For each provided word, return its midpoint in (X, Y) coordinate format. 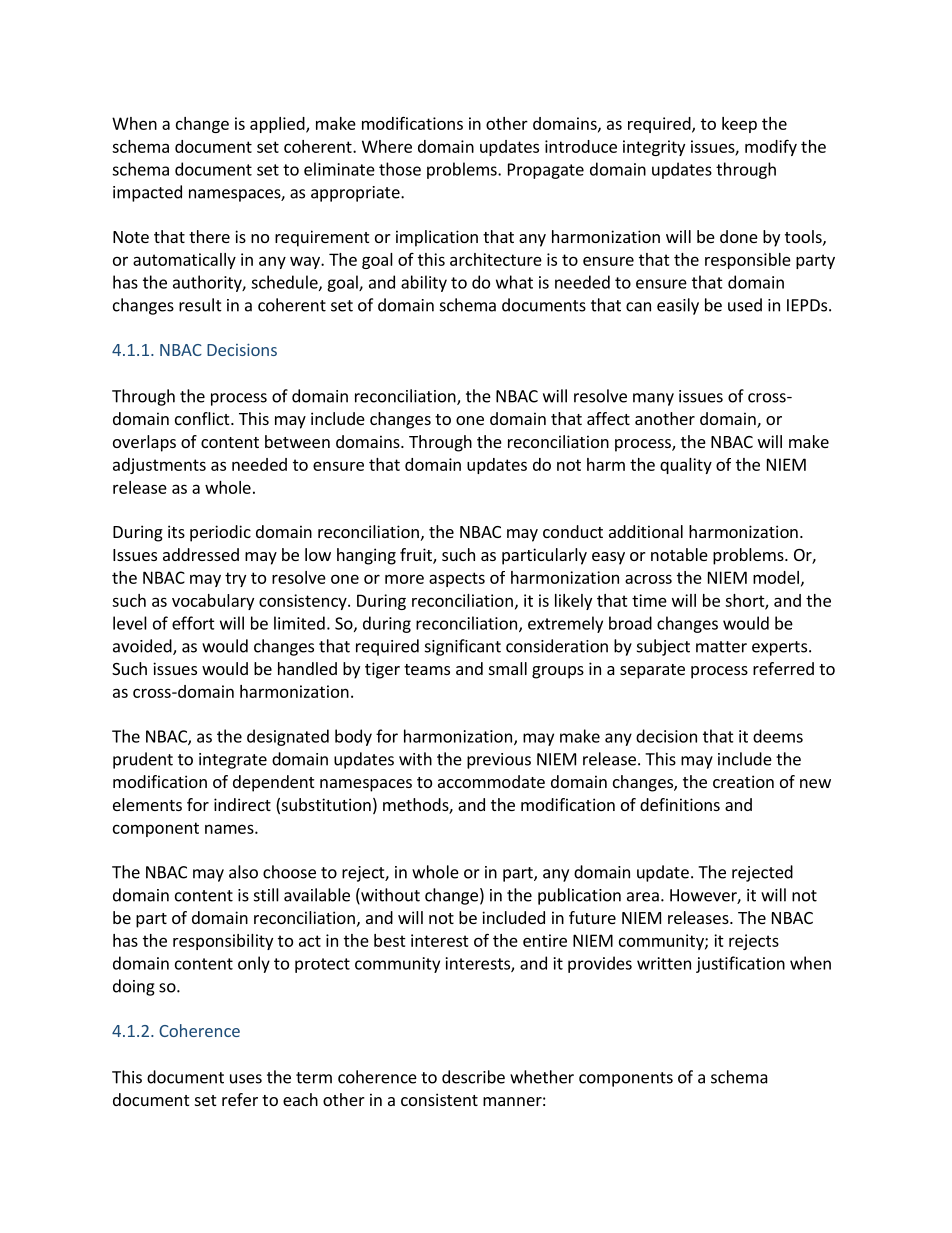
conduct (573, 531)
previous (499, 761)
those (400, 169)
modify (771, 147)
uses (246, 1079)
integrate (233, 761)
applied (278, 125)
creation (743, 781)
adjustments (159, 466)
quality (686, 466)
